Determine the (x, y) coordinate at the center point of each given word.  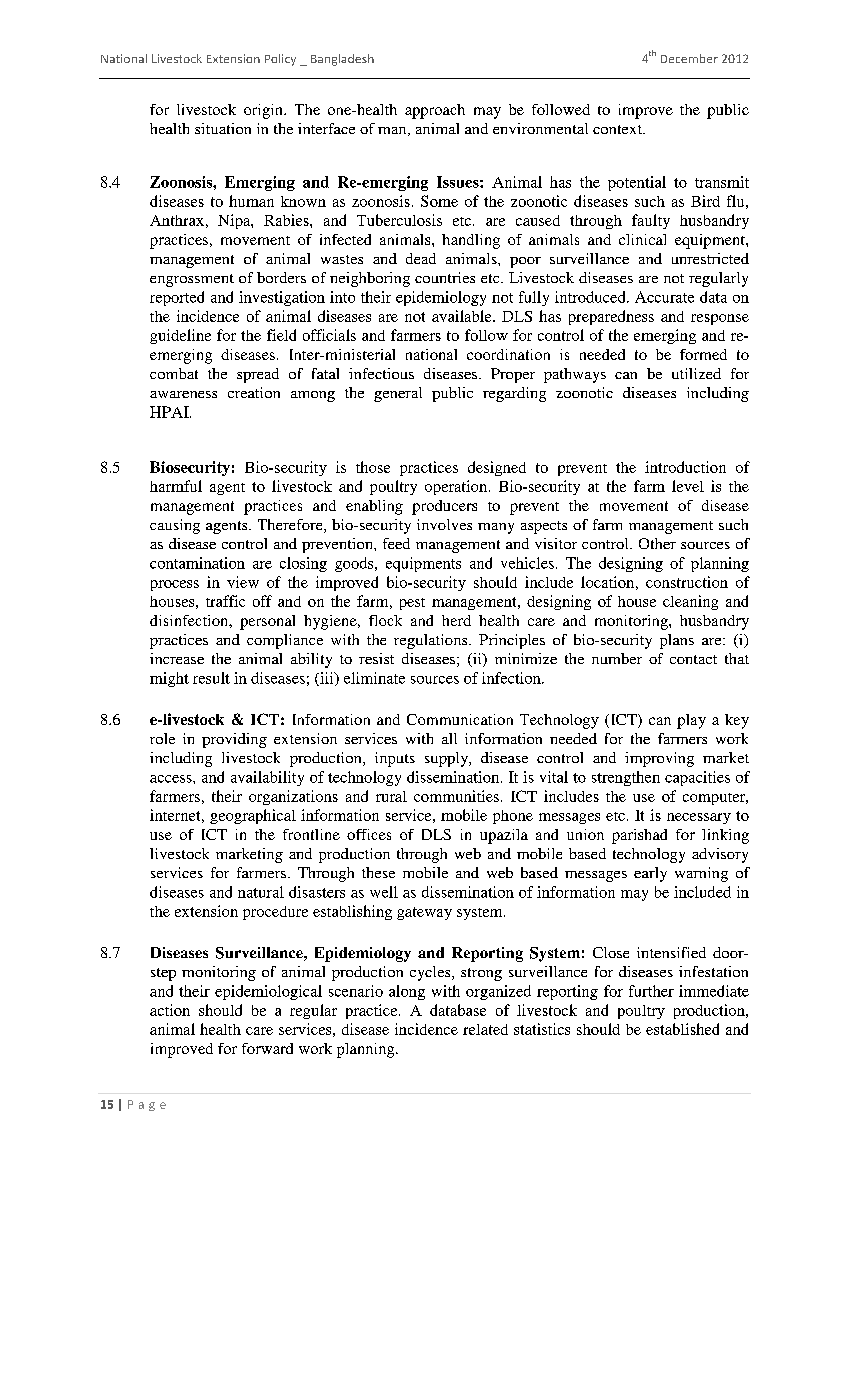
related (485, 1029)
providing (234, 740)
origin (264, 111)
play (691, 721)
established (682, 1029)
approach (435, 111)
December (689, 58)
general (398, 394)
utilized (696, 373)
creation (254, 392)
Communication (460, 719)
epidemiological (268, 992)
